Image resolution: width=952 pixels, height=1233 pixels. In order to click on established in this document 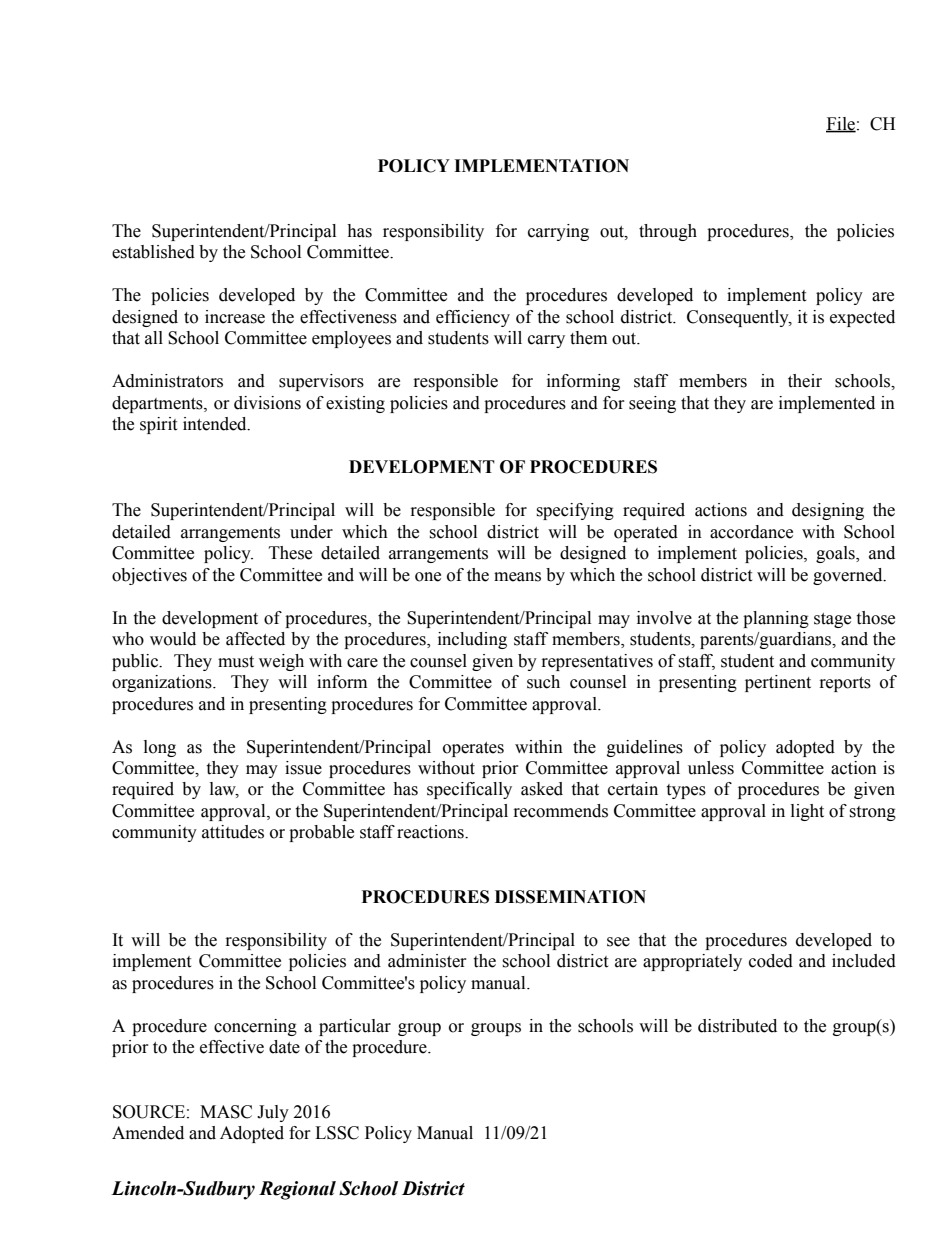, I will do `click(153, 252)`.
